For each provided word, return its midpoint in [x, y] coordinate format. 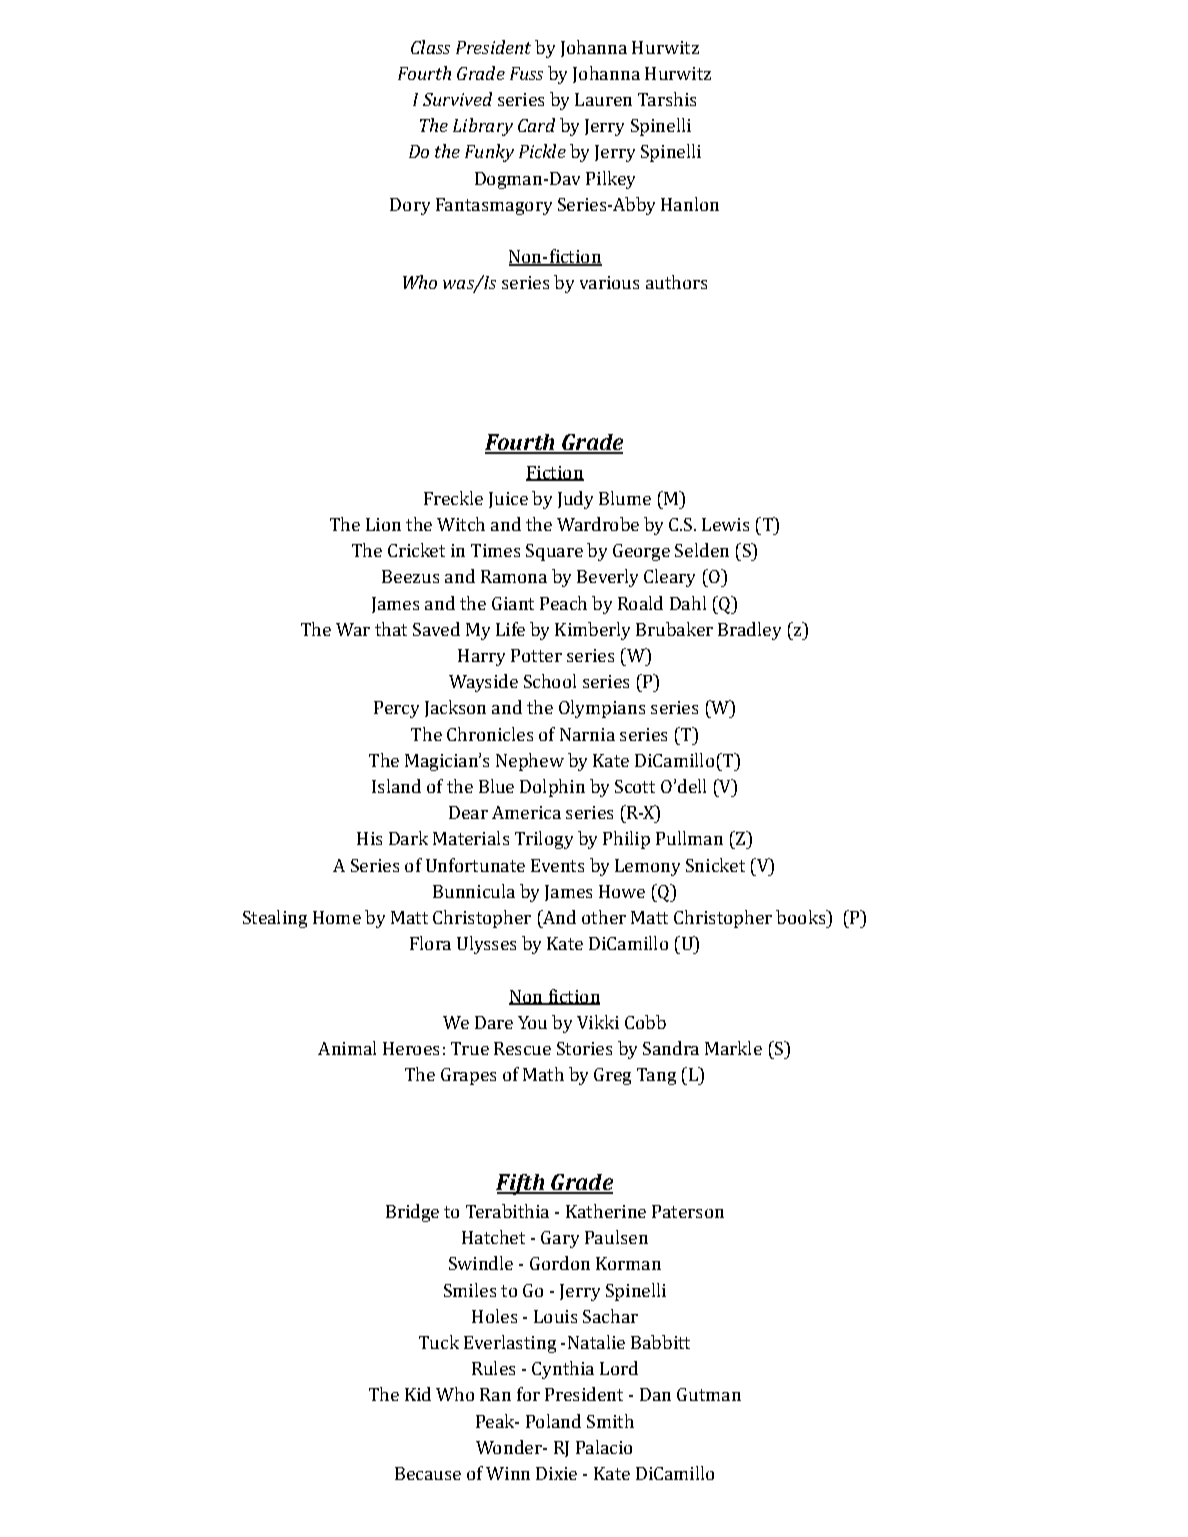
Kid [418, 1394]
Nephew [530, 762]
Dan [655, 1394]
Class [430, 47]
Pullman [689, 838]
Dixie [556, 1473]
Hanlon [690, 204]
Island [396, 786]
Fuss [526, 73]
